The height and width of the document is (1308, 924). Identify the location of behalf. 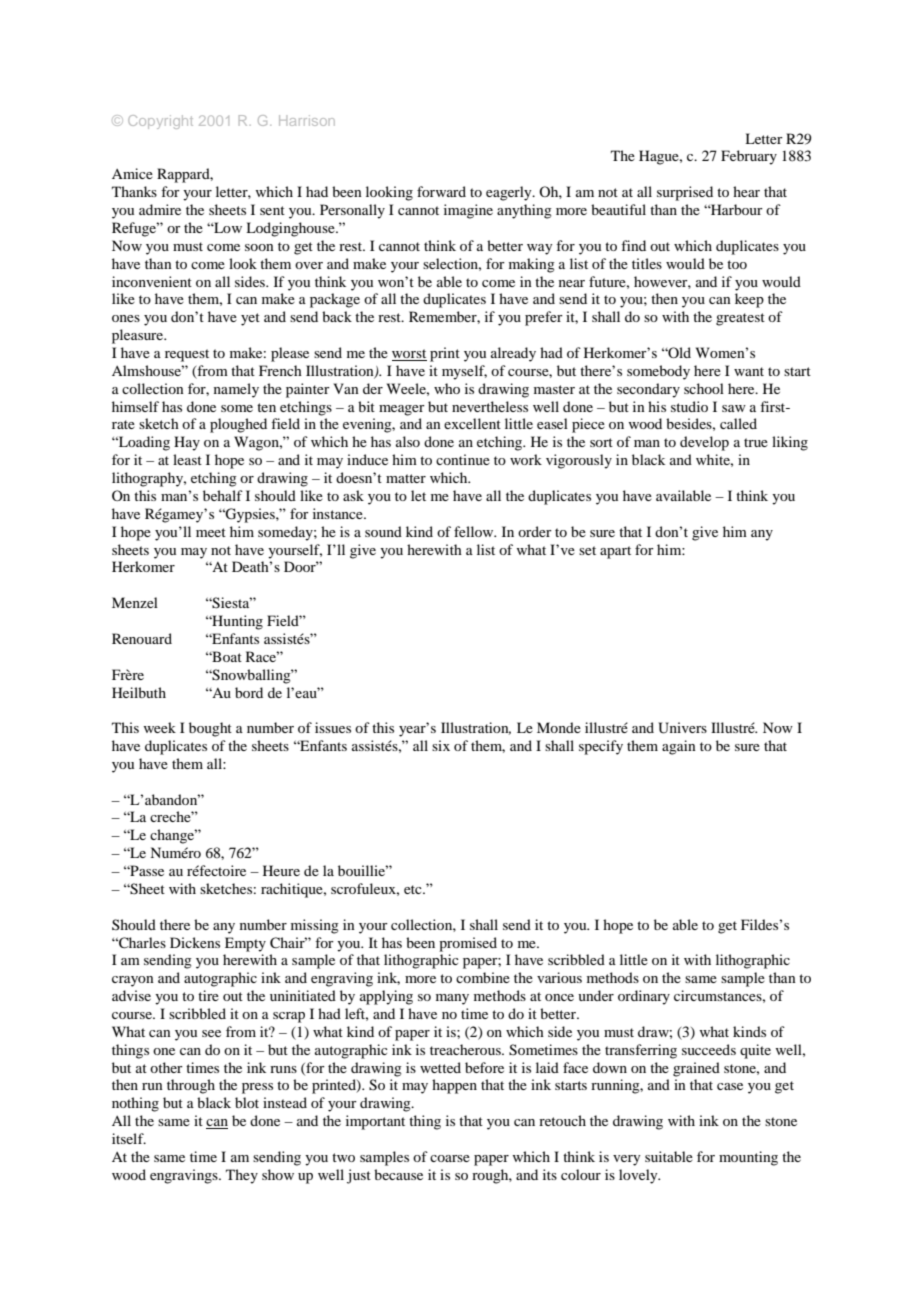
(223, 495).
